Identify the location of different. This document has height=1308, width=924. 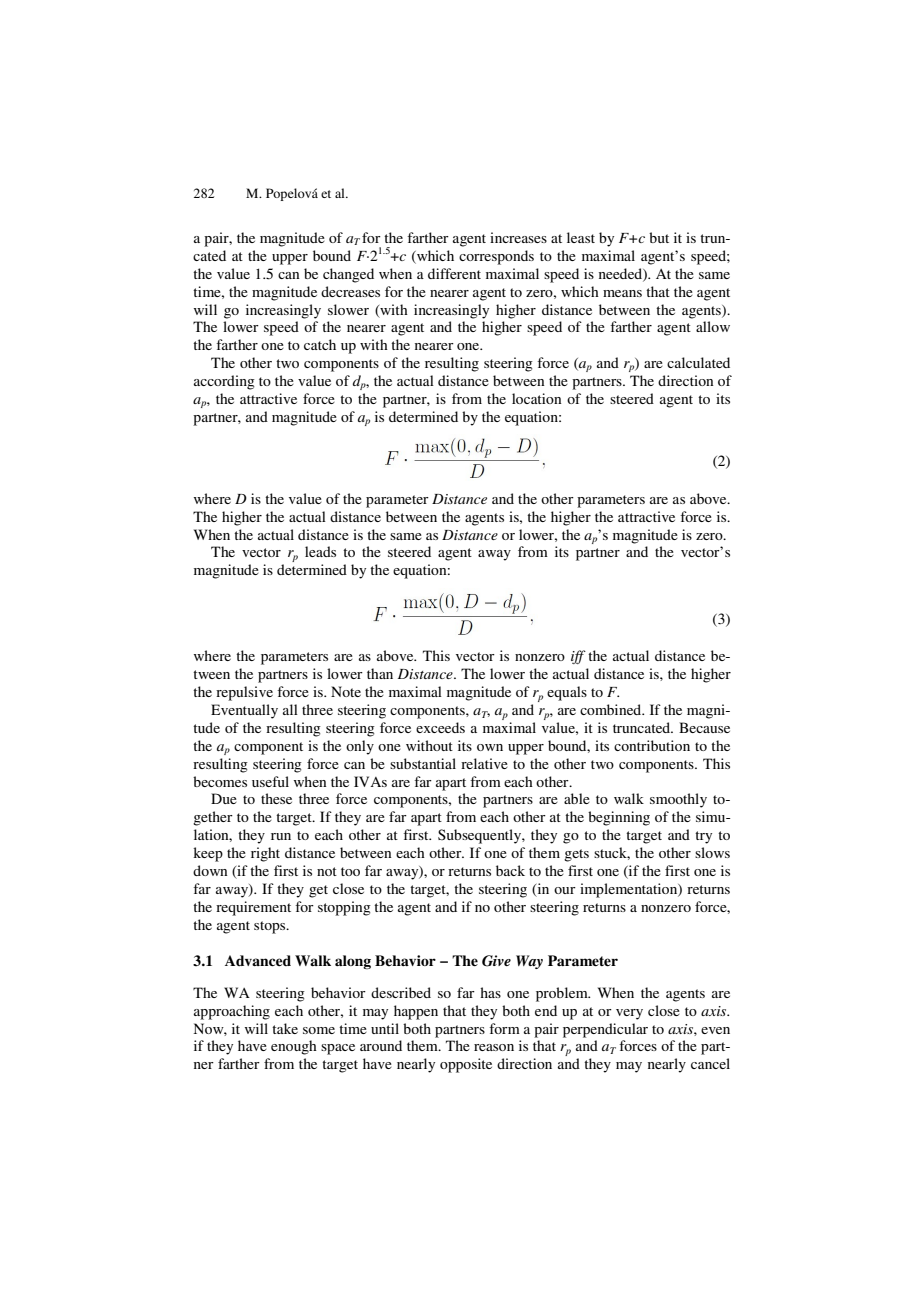
(454, 273).
